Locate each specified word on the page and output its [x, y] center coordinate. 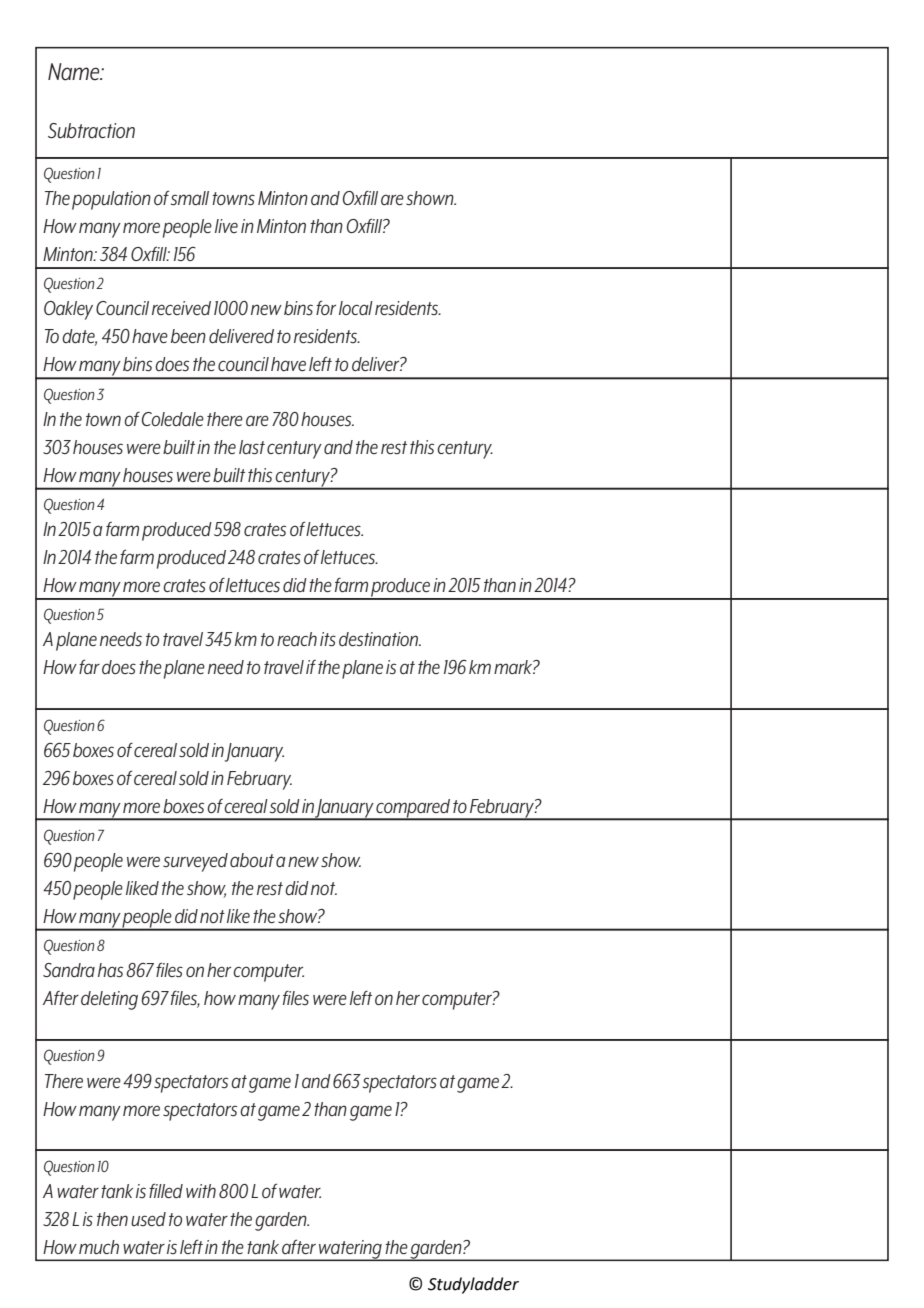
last [252, 447]
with [201, 1191]
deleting [109, 1000]
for [326, 307]
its [328, 639]
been [188, 336]
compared [413, 809]
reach [297, 639]
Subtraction [91, 131]
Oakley [68, 310]
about [252, 860]
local [356, 308]
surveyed [195, 862]
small [190, 198]
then [112, 1219]
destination [380, 639]
